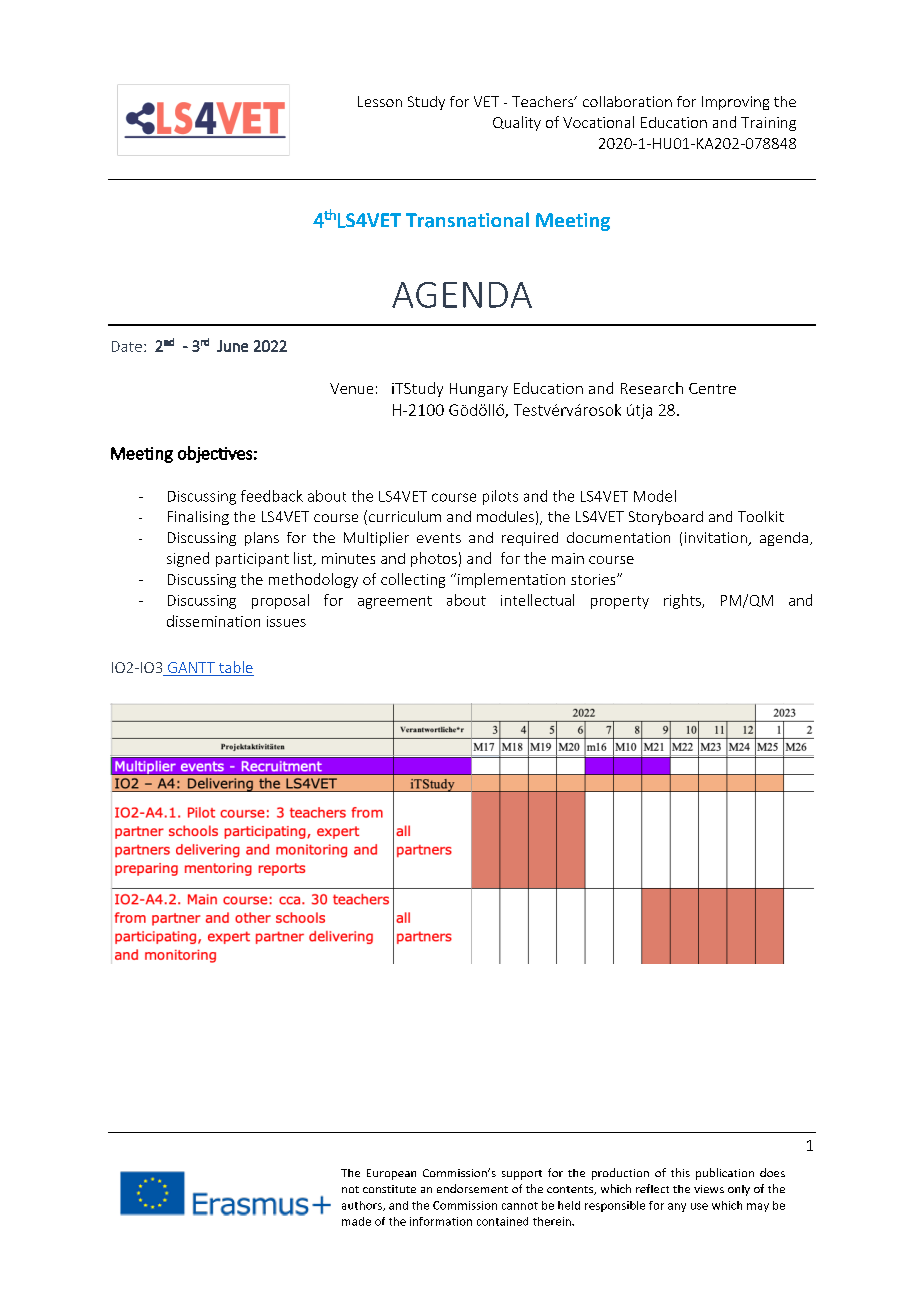 Image resolution: width=924 pixels, height=1308 pixels. I want to click on endorsement, so click(472, 1188).
